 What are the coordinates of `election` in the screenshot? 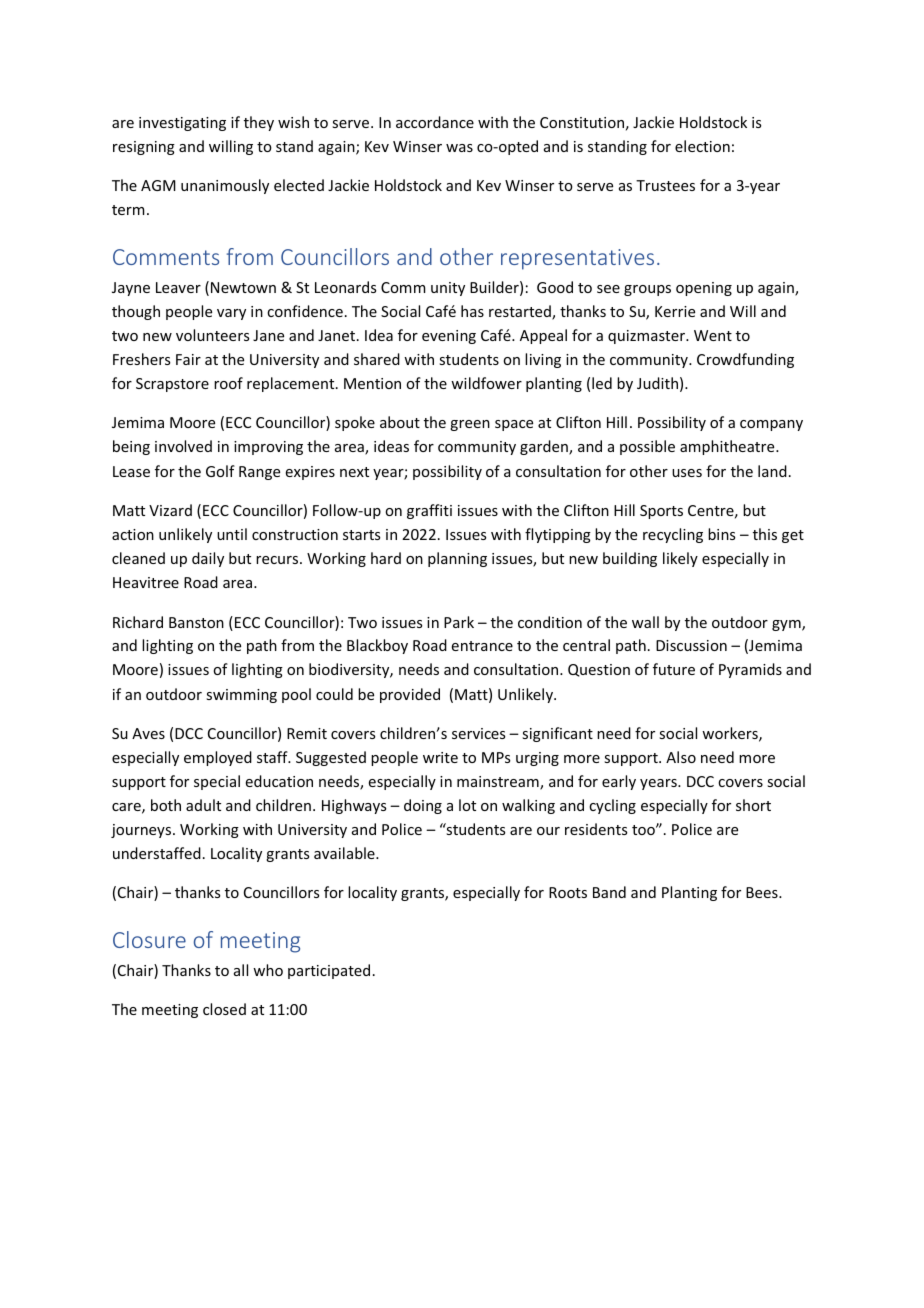 It's located at (702, 146).
